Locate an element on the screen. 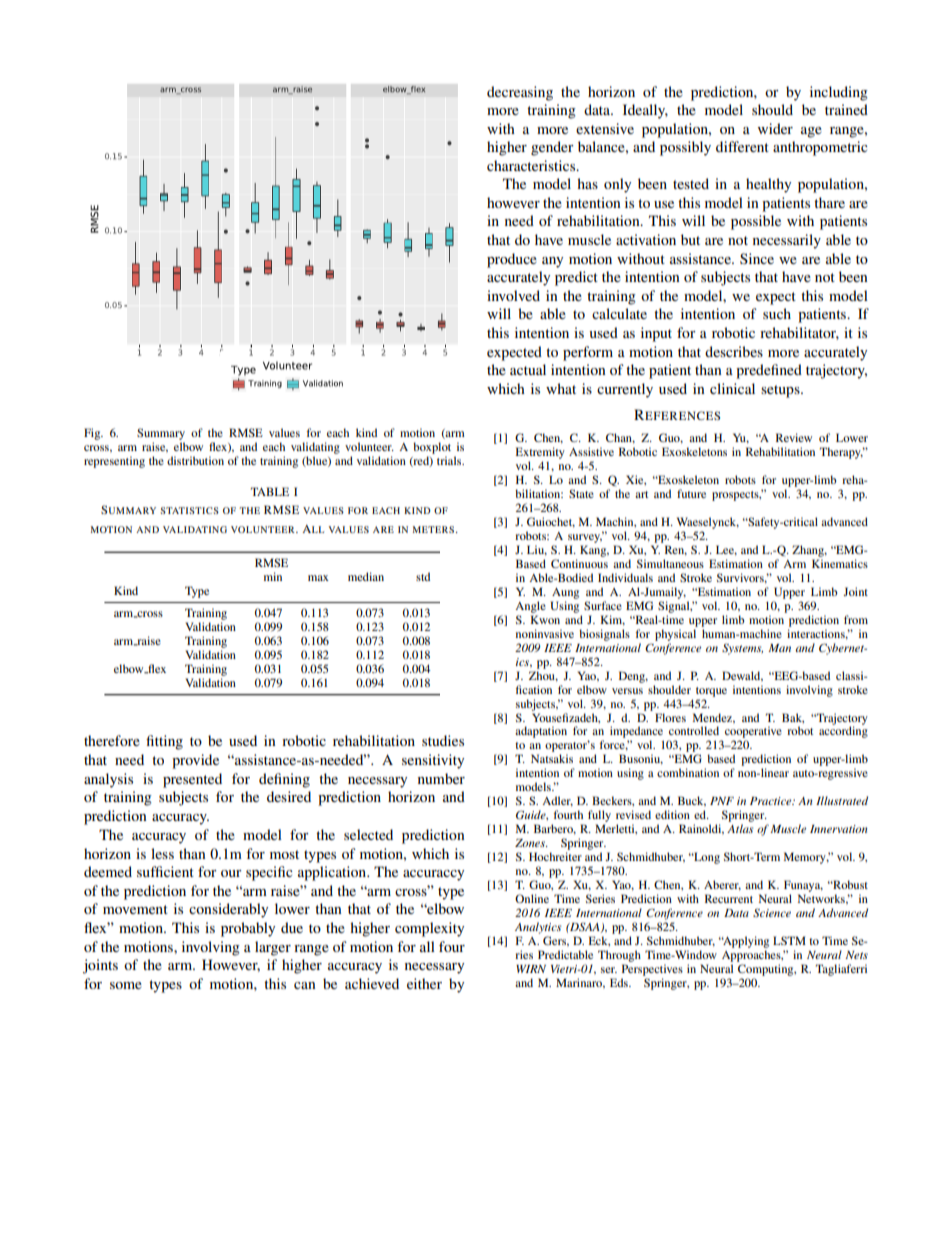  decreasing is located at coordinates (520, 93).
